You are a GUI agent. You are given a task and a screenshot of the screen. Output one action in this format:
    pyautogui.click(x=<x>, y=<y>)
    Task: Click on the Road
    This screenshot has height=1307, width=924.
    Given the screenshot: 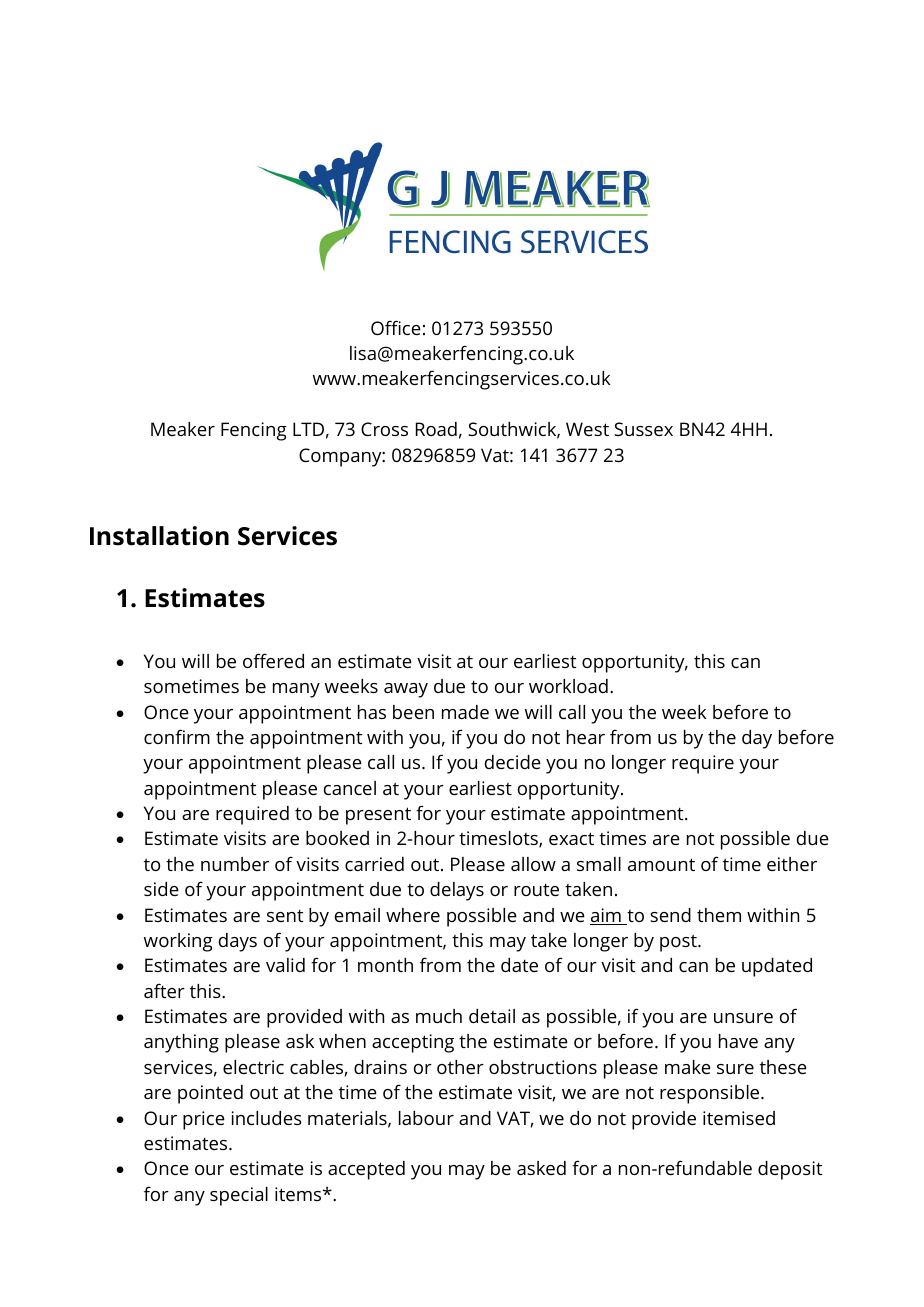 What is the action you would take?
    pyautogui.click(x=436, y=429)
